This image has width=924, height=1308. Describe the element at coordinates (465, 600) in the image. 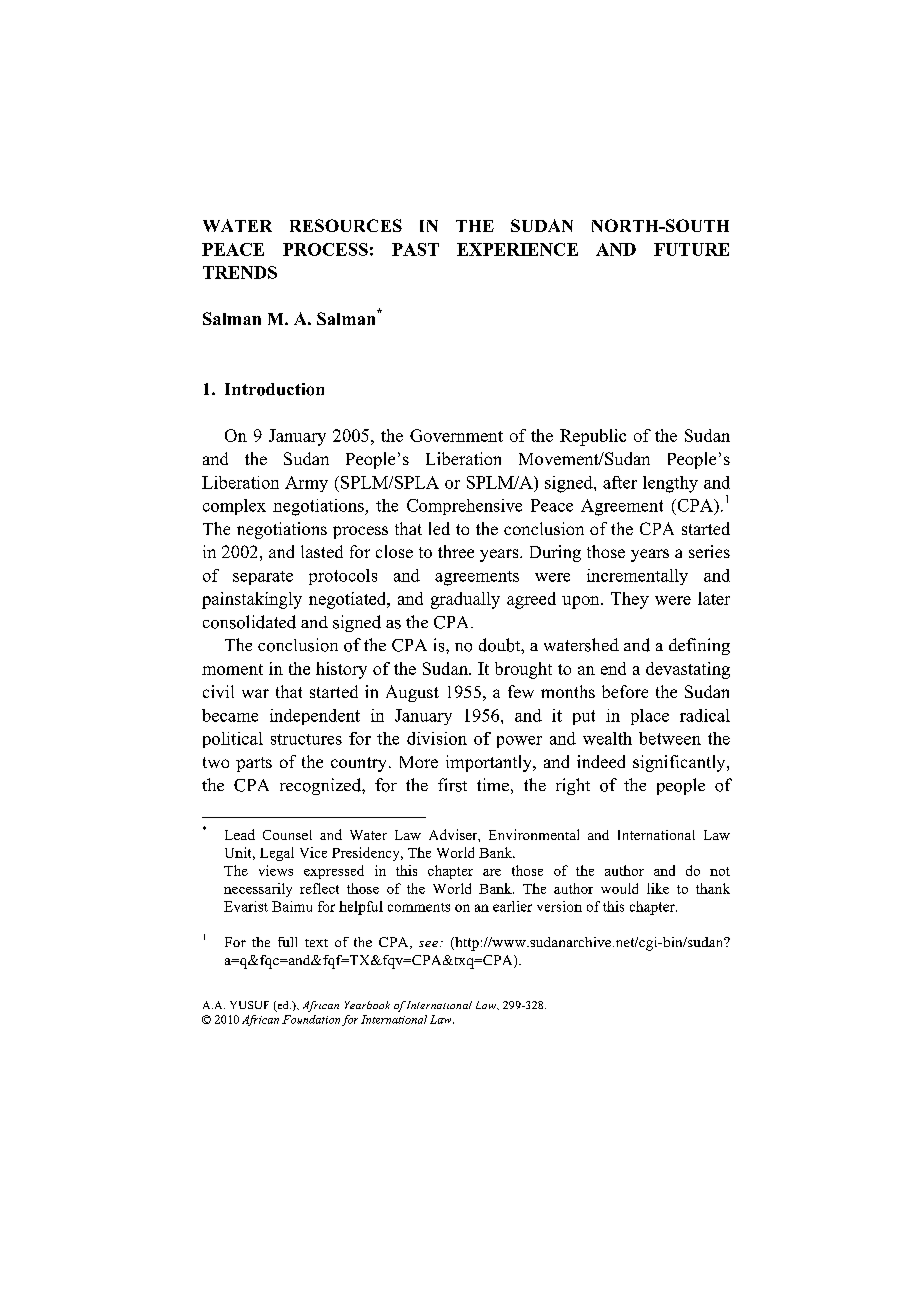

I see `gradually` at that location.
